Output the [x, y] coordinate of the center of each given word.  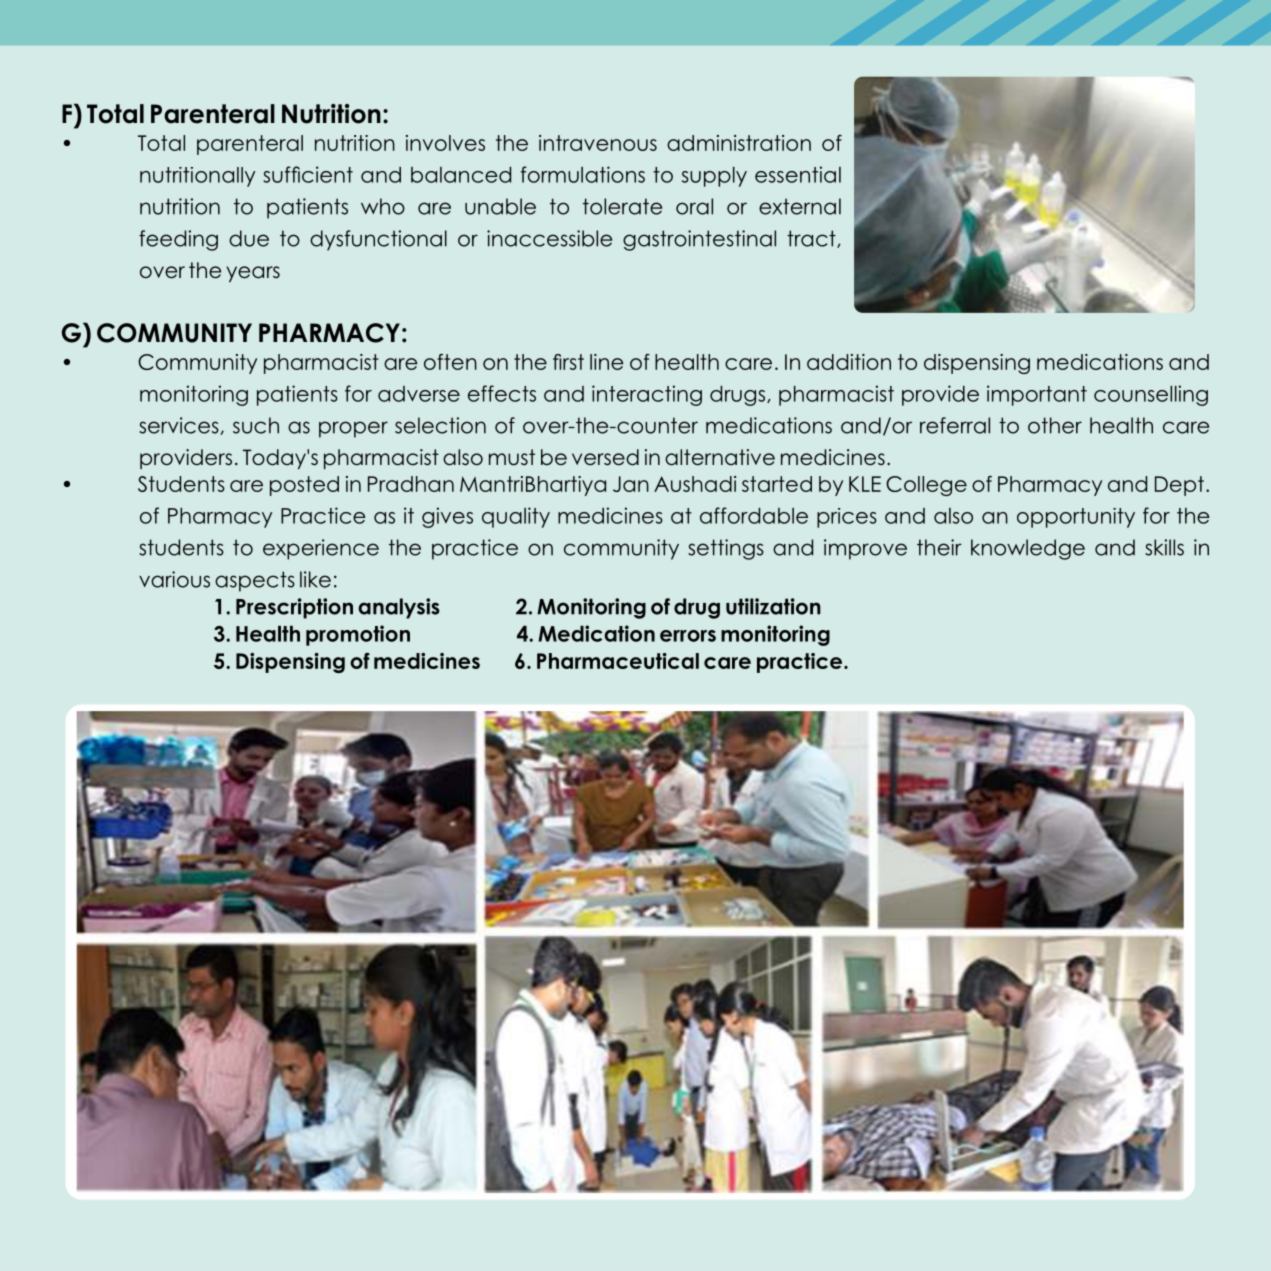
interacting [647, 395]
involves [445, 143]
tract [812, 239]
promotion [358, 635]
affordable [754, 515]
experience [321, 549]
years [253, 274]
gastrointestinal [699, 240]
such [256, 425]
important [1037, 395]
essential [798, 174]
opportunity [1076, 518]
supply [714, 177]
